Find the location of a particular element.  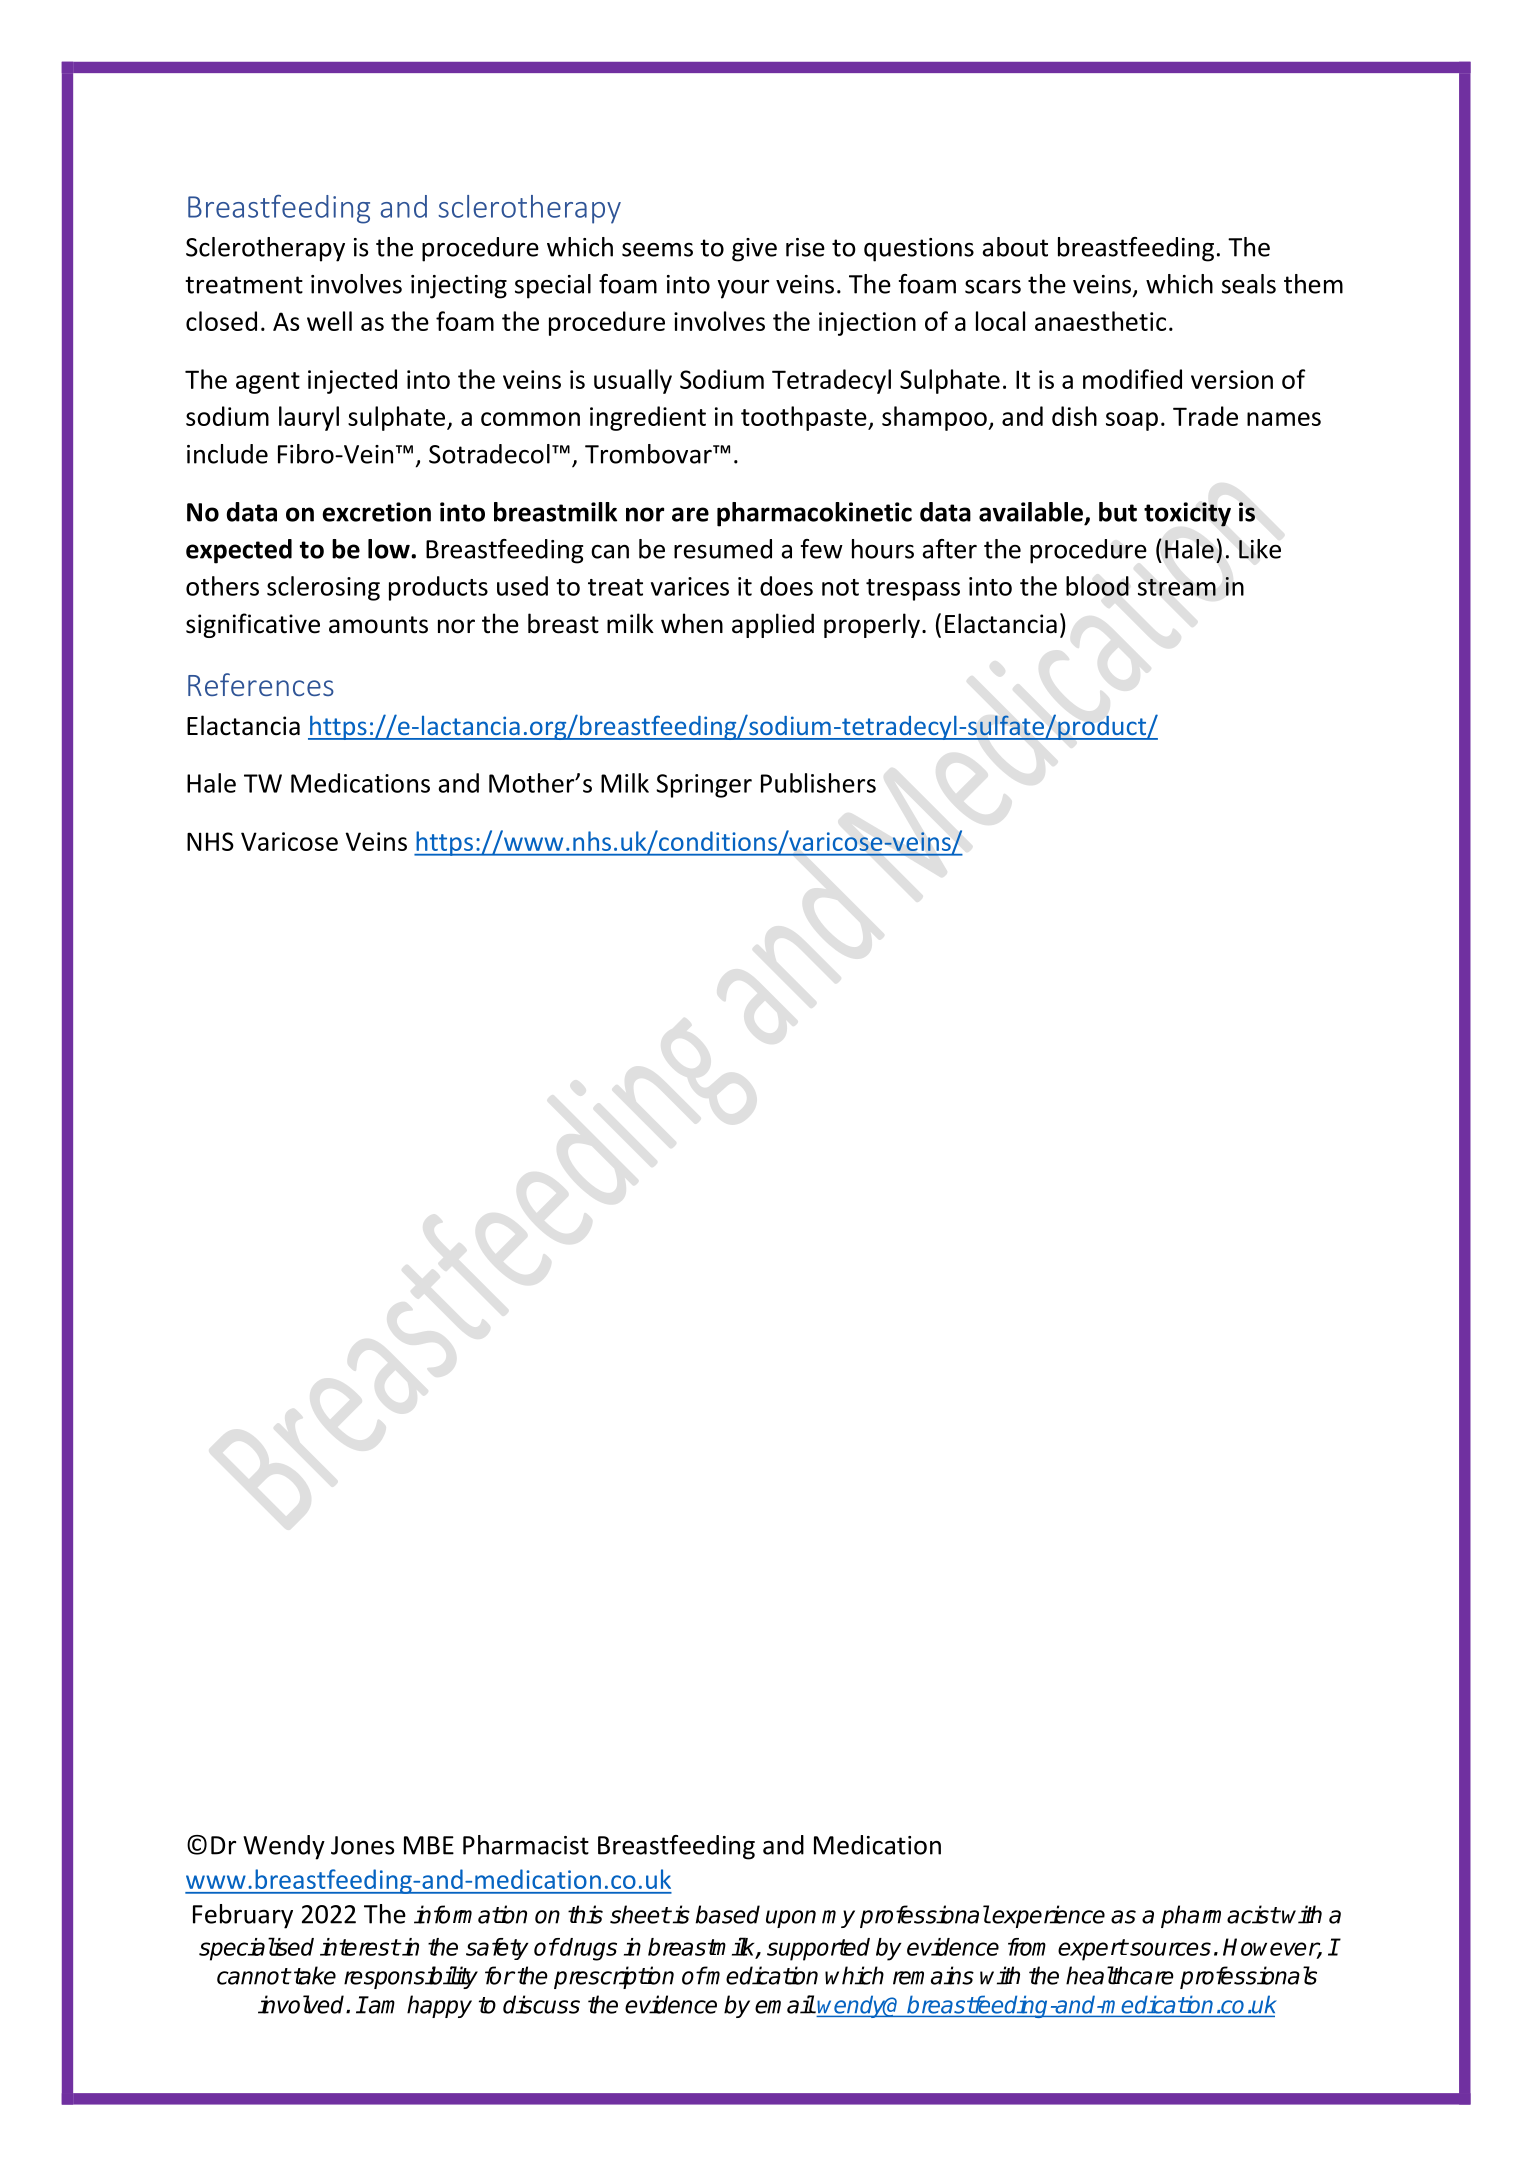

MBE is located at coordinates (429, 1845).
